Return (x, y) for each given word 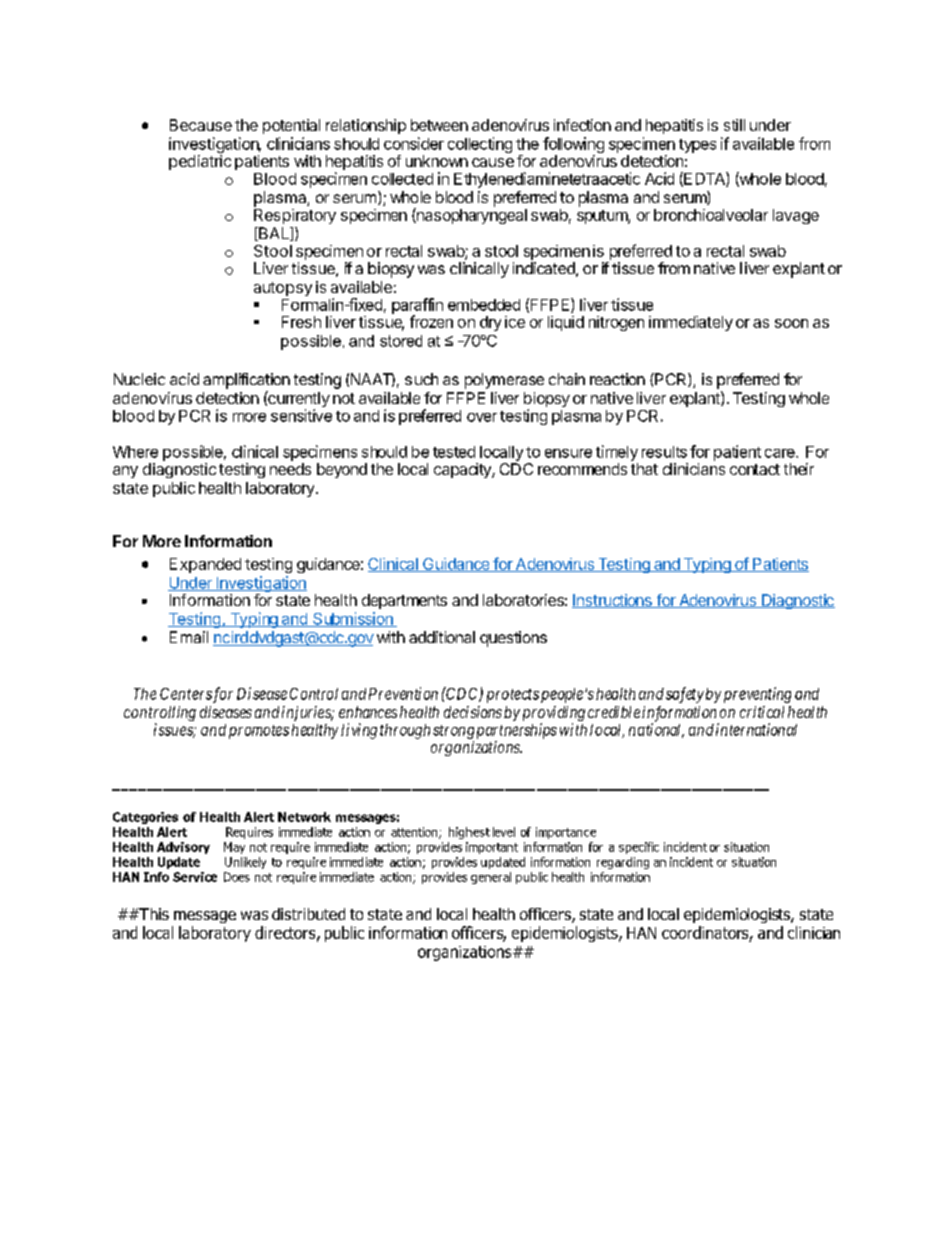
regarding (623, 863)
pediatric (200, 162)
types (697, 146)
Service (195, 877)
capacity (463, 470)
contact (755, 469)
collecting (480, 145)
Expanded (205, 565)
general (491, 878)
